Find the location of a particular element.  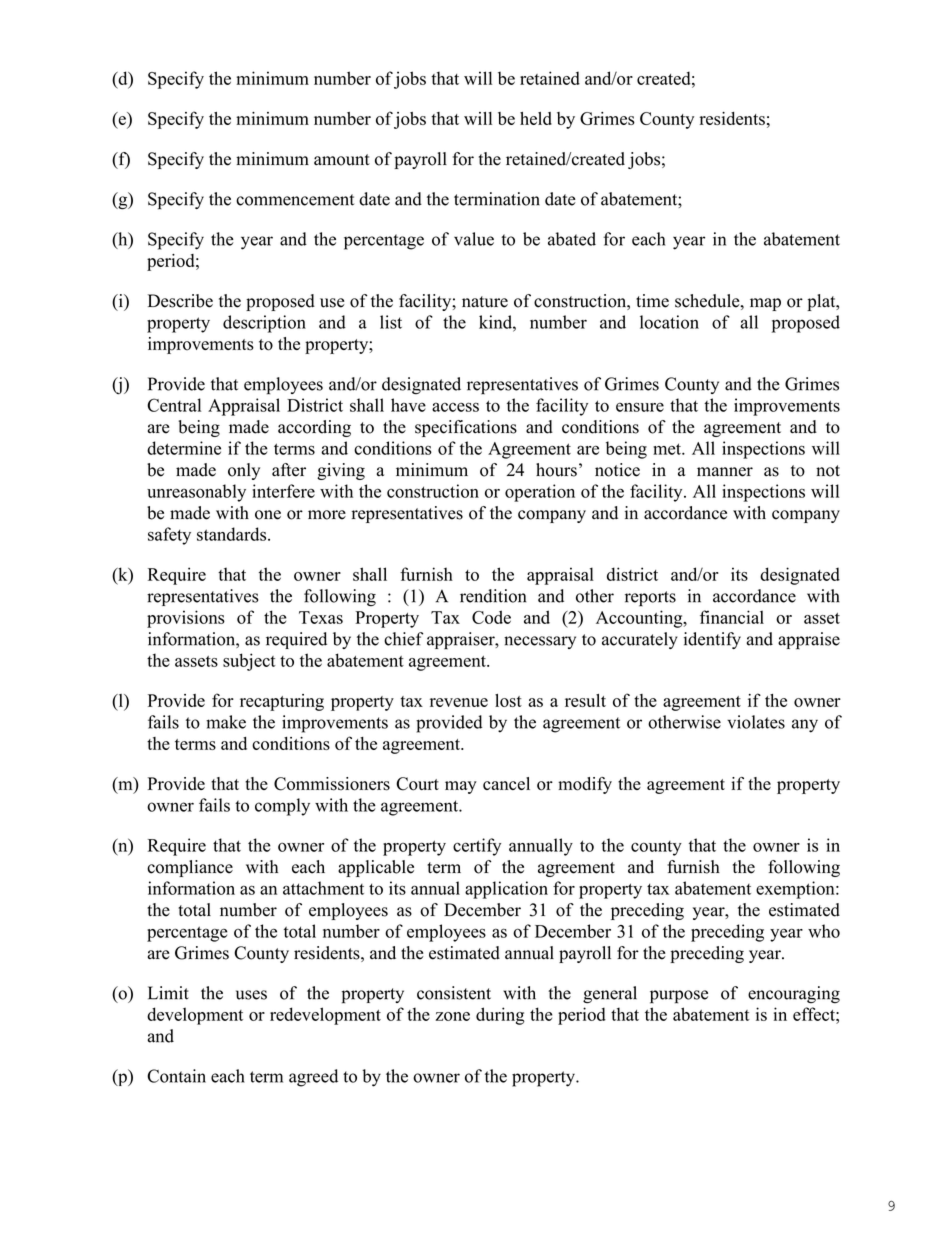

uses is located at coordinates (251, 995).
